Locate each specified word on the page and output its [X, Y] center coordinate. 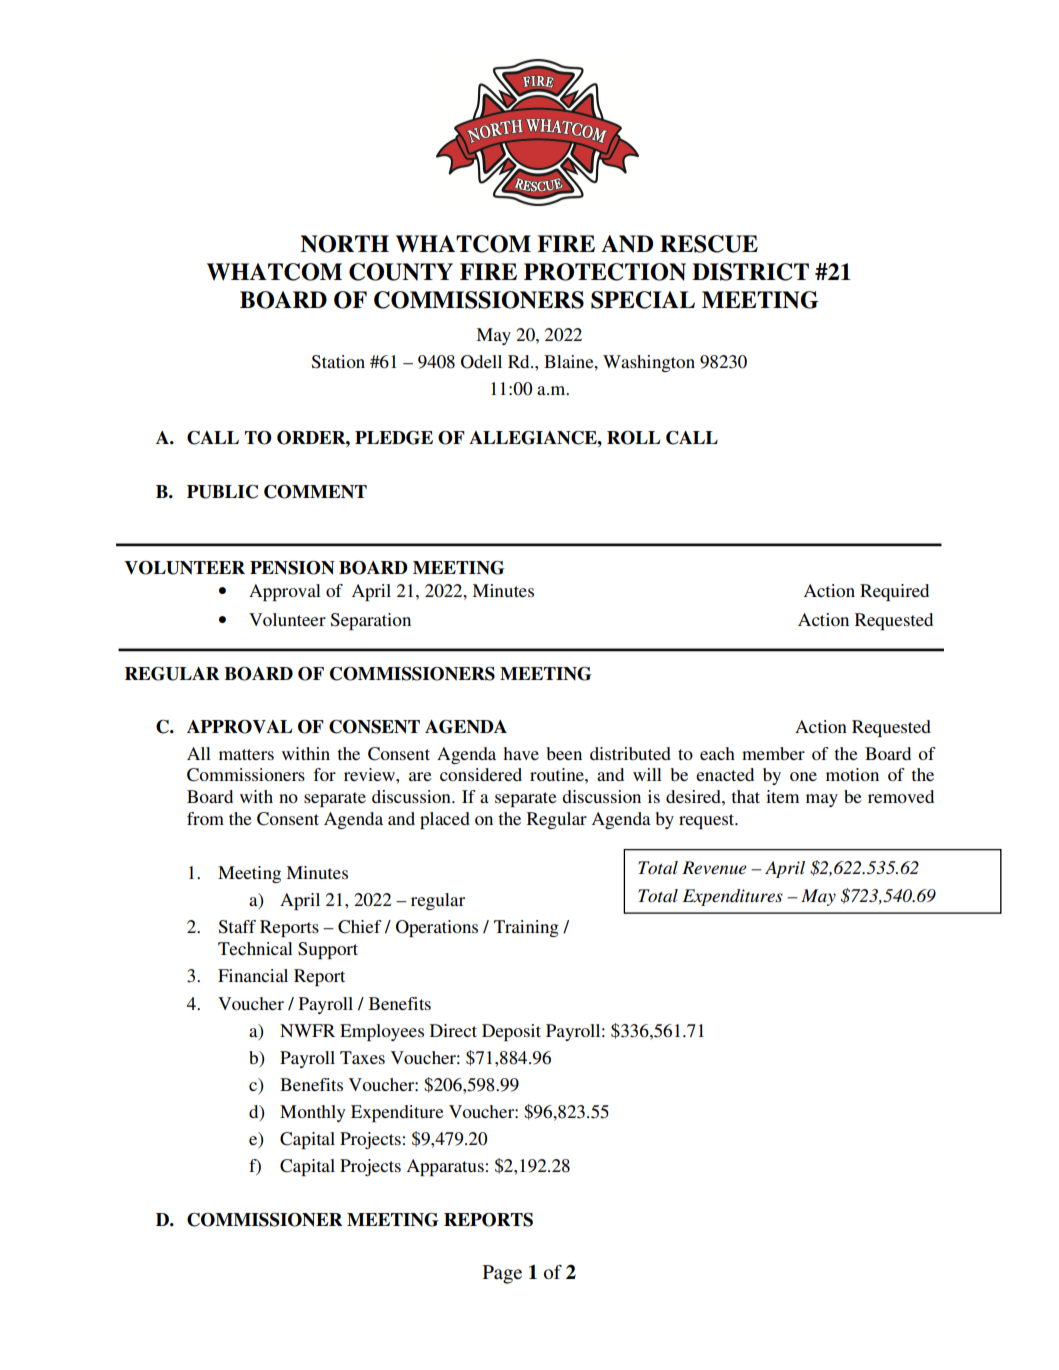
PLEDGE [394, 438]
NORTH [344, 244]
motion [852, 774]
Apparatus [445, 1167]
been [564, 753]
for [324, 774]
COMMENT [315, 492]
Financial [253, 975]
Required [894, 592]
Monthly [313, 1113]
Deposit [511, 1032]
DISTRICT [750, 272]
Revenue [714, 867]
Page [502, 1274]
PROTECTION [605, 272]
